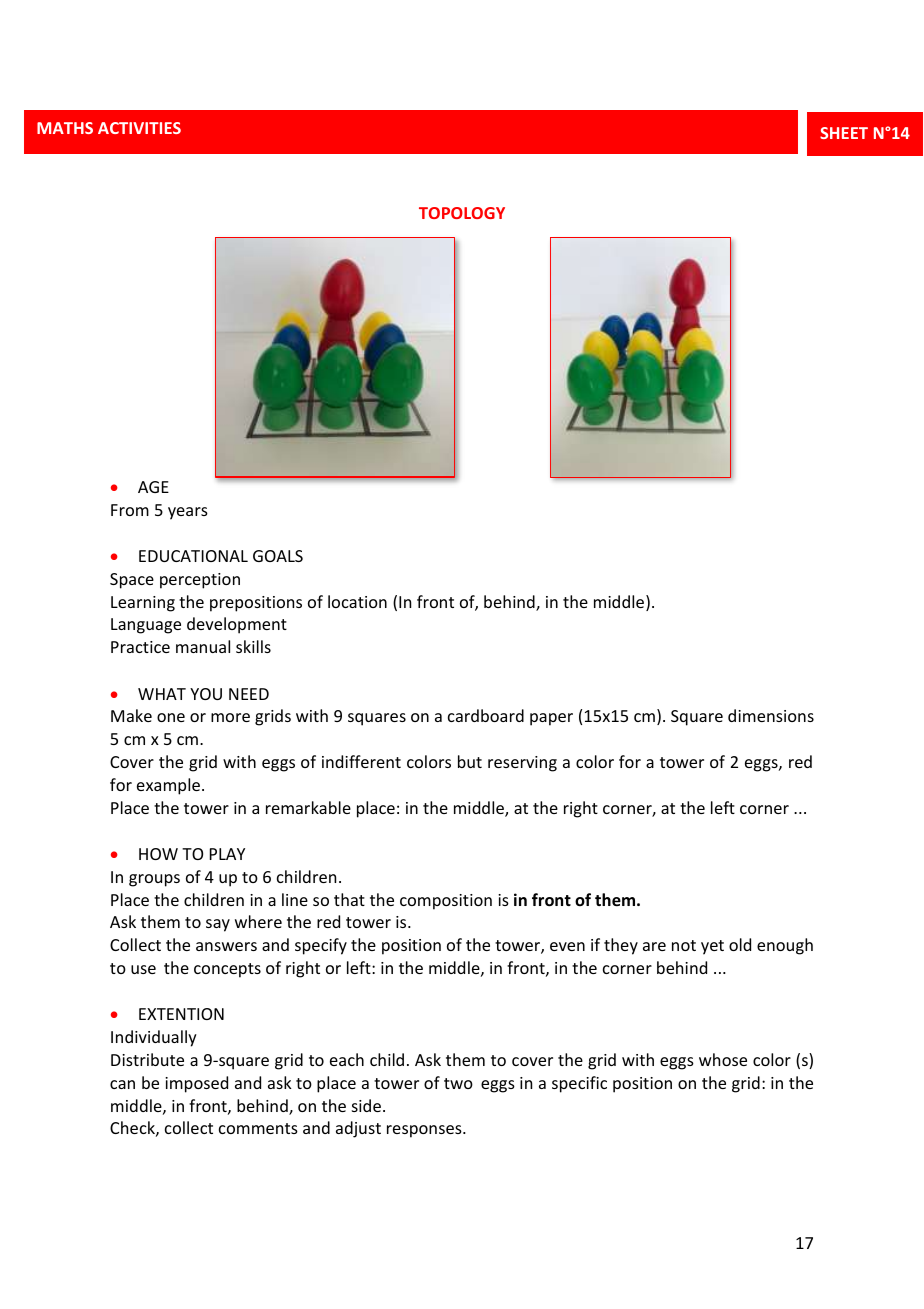 Image resolution: width=924 pixels, height=1309 pixels. Describe the element at coordinates (158, 854) in the screenshot. I see `HOW` at that location.
